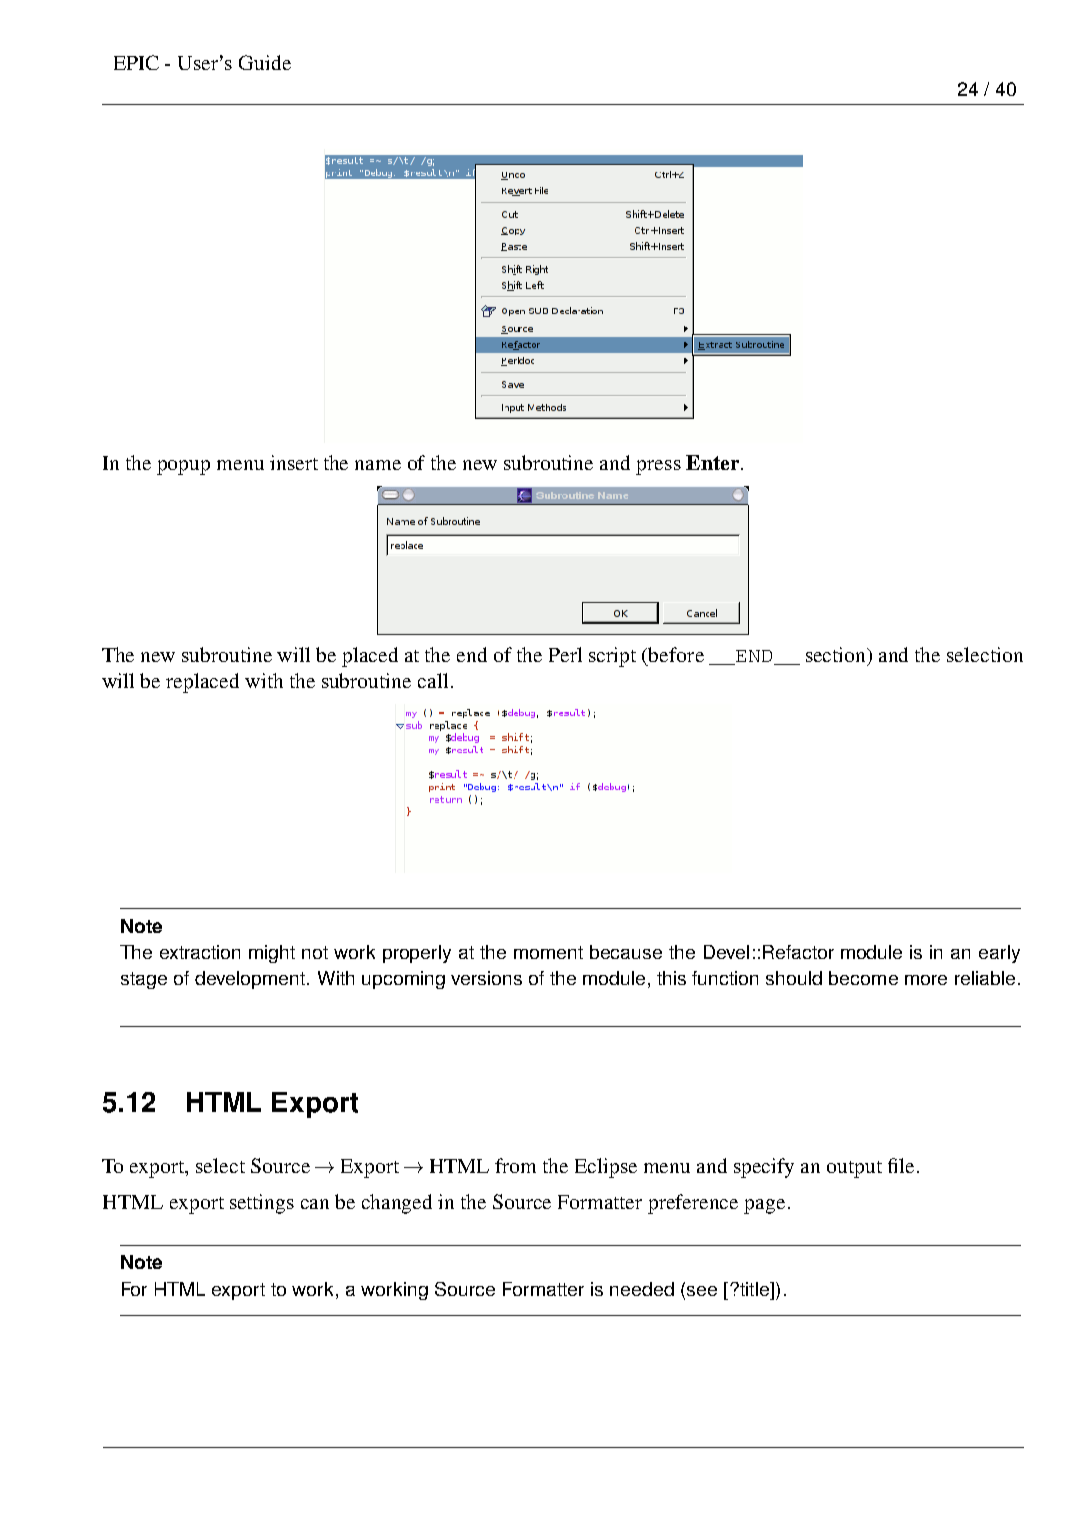 The height and width of the screenshot is (1521, 1075). What do you see at coordinates (712, 462) in the screenshot?
I see `Enter` at bounding box center [712, 462].
